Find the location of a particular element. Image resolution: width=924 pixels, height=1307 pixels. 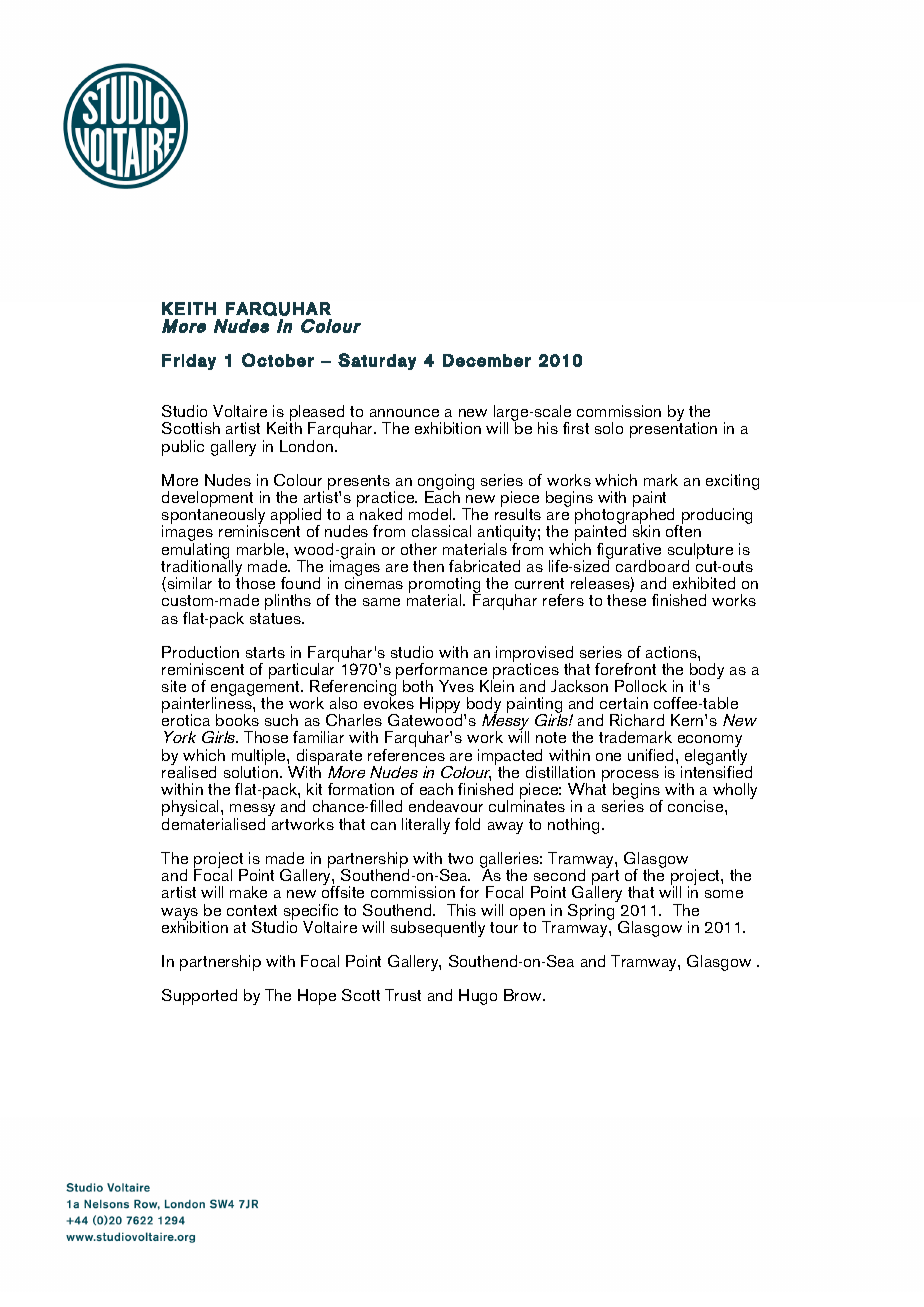

statues is located at coordinates (277, 618).
